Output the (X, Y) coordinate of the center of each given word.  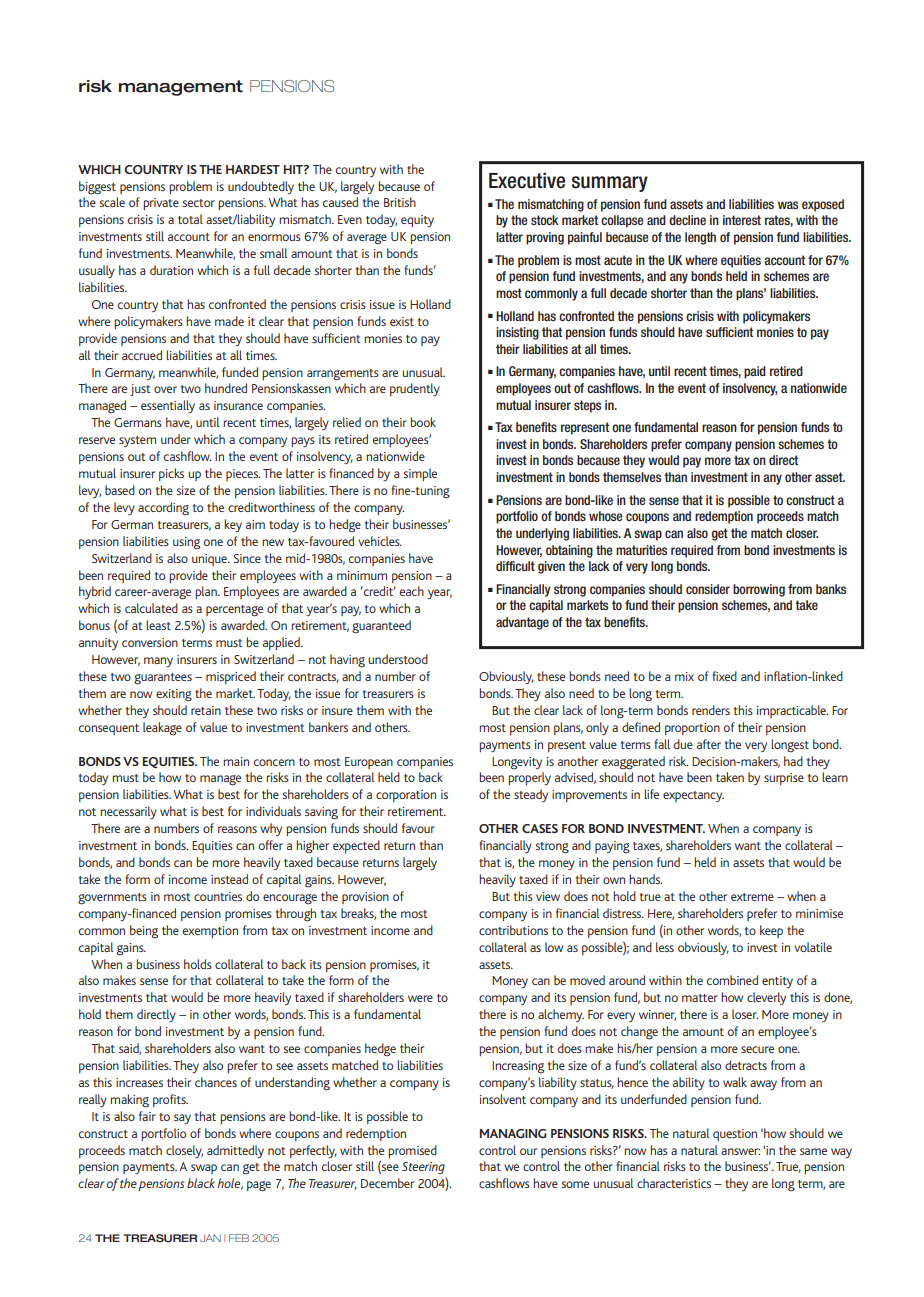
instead (229, 879)
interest (742, 220)
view (548, 896)
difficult (515, 566)
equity (417, 221)
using (186, 543)
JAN (210, 1238)
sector (198, 203)
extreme (752, 897)
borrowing (759, 590)
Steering (423, 1168)
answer (740, 1151)
